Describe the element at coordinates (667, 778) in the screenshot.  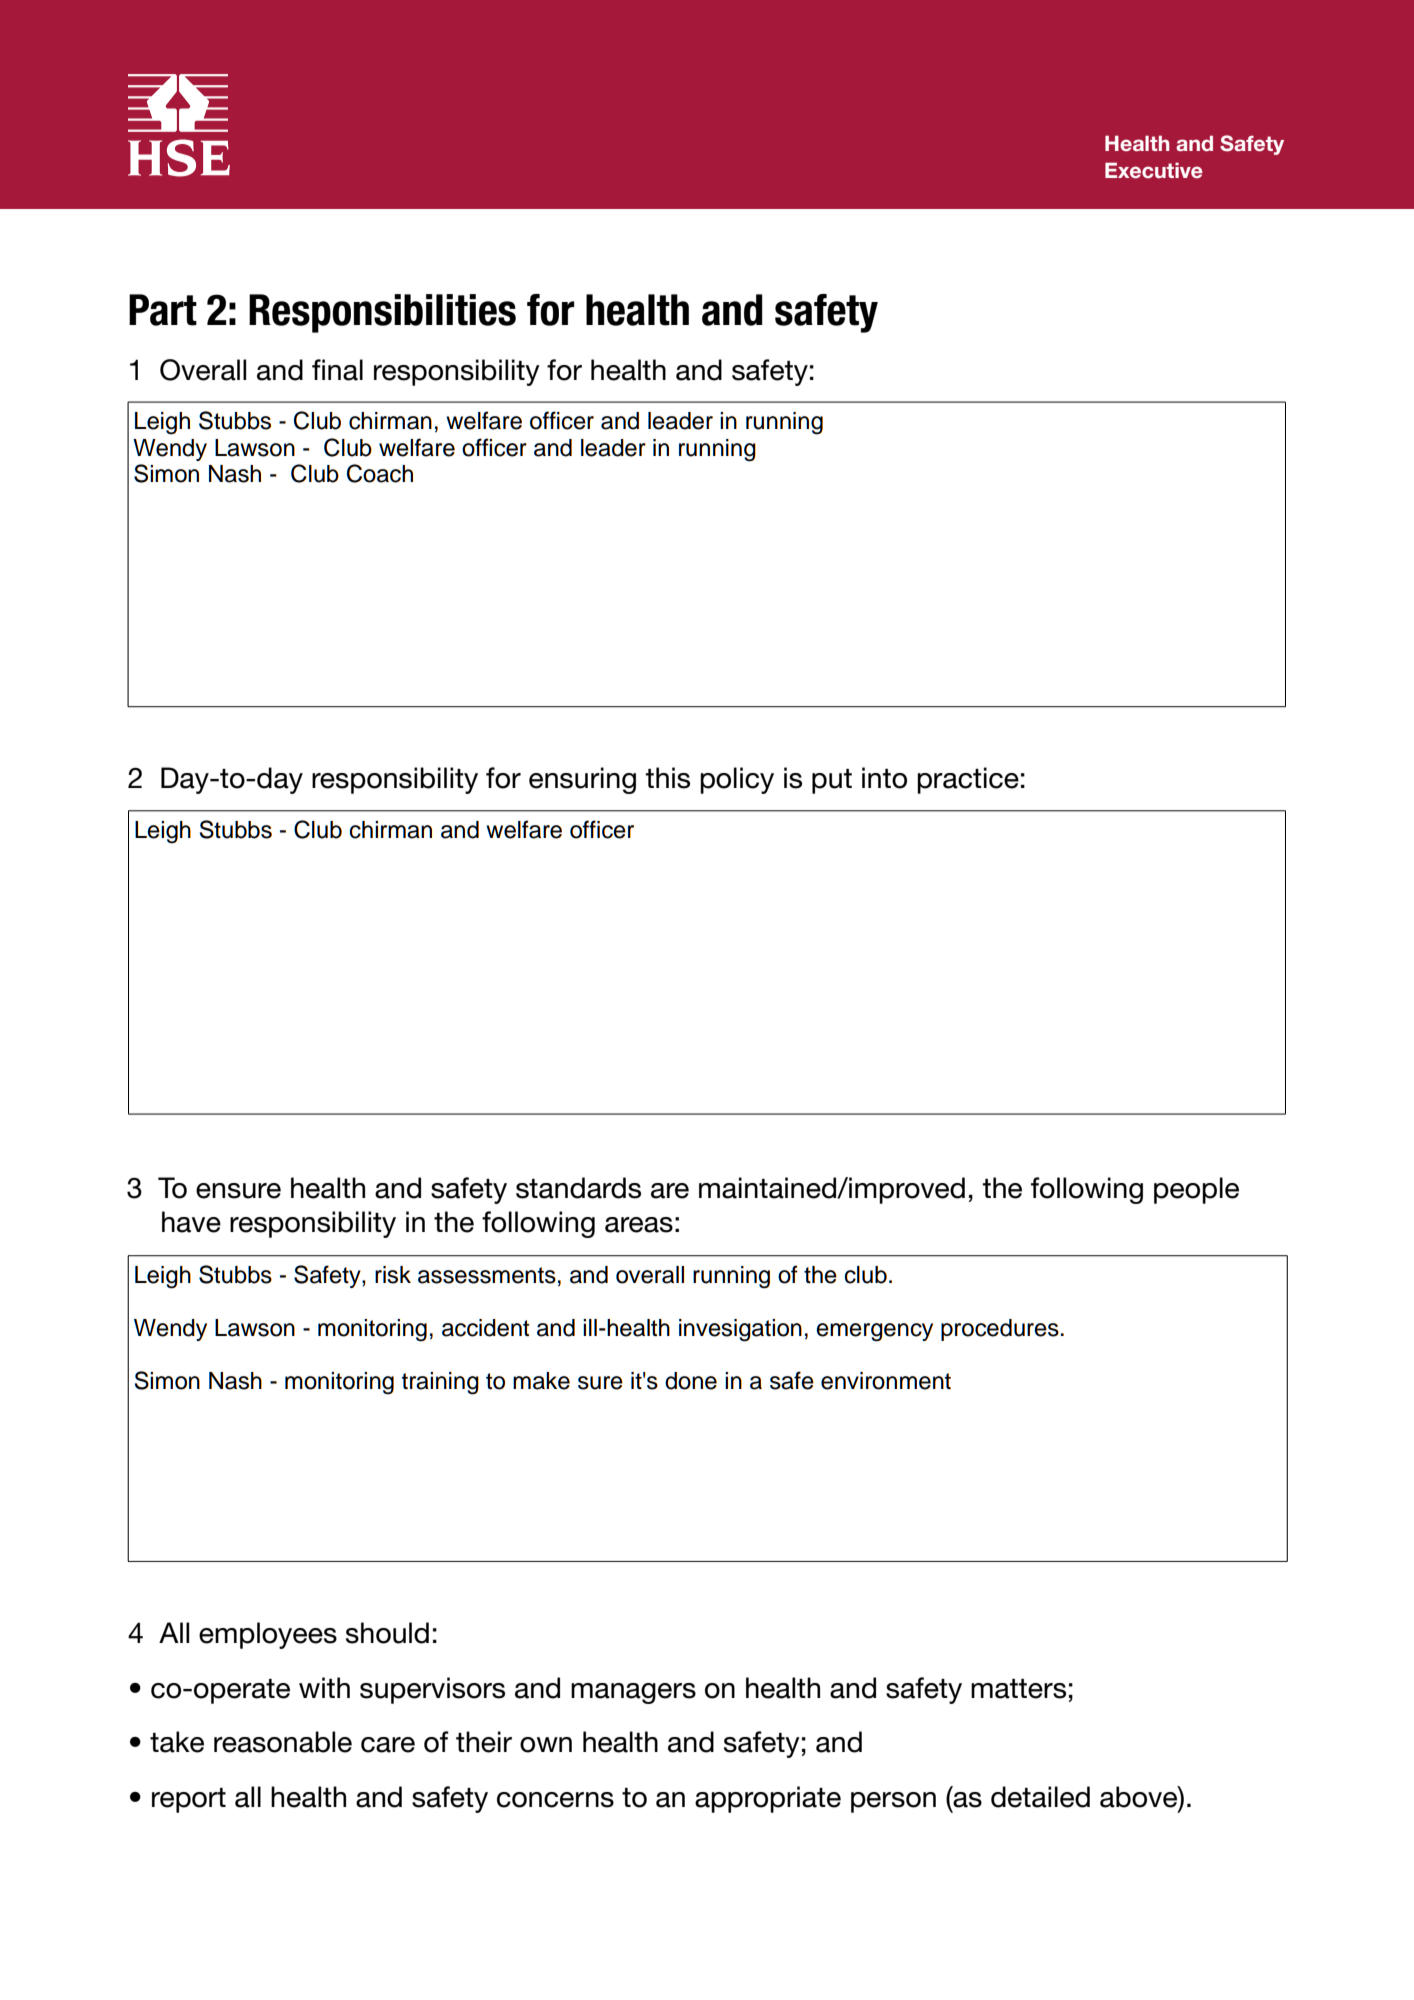
I see `this` at that location.
